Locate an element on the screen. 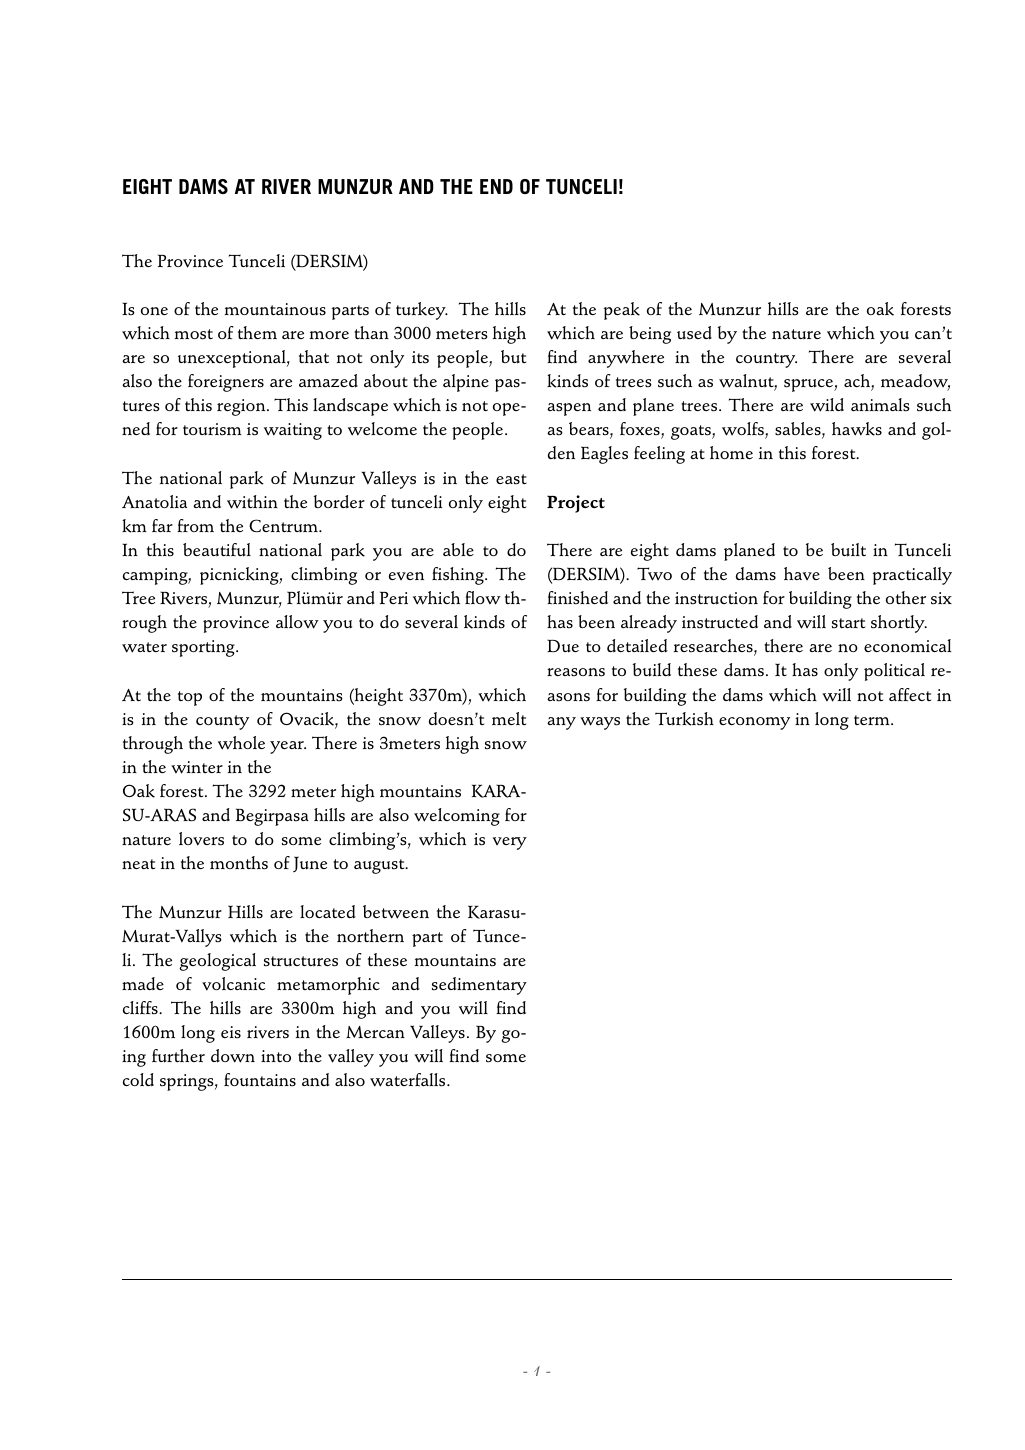  down is located at coordinates (233, 1056).
